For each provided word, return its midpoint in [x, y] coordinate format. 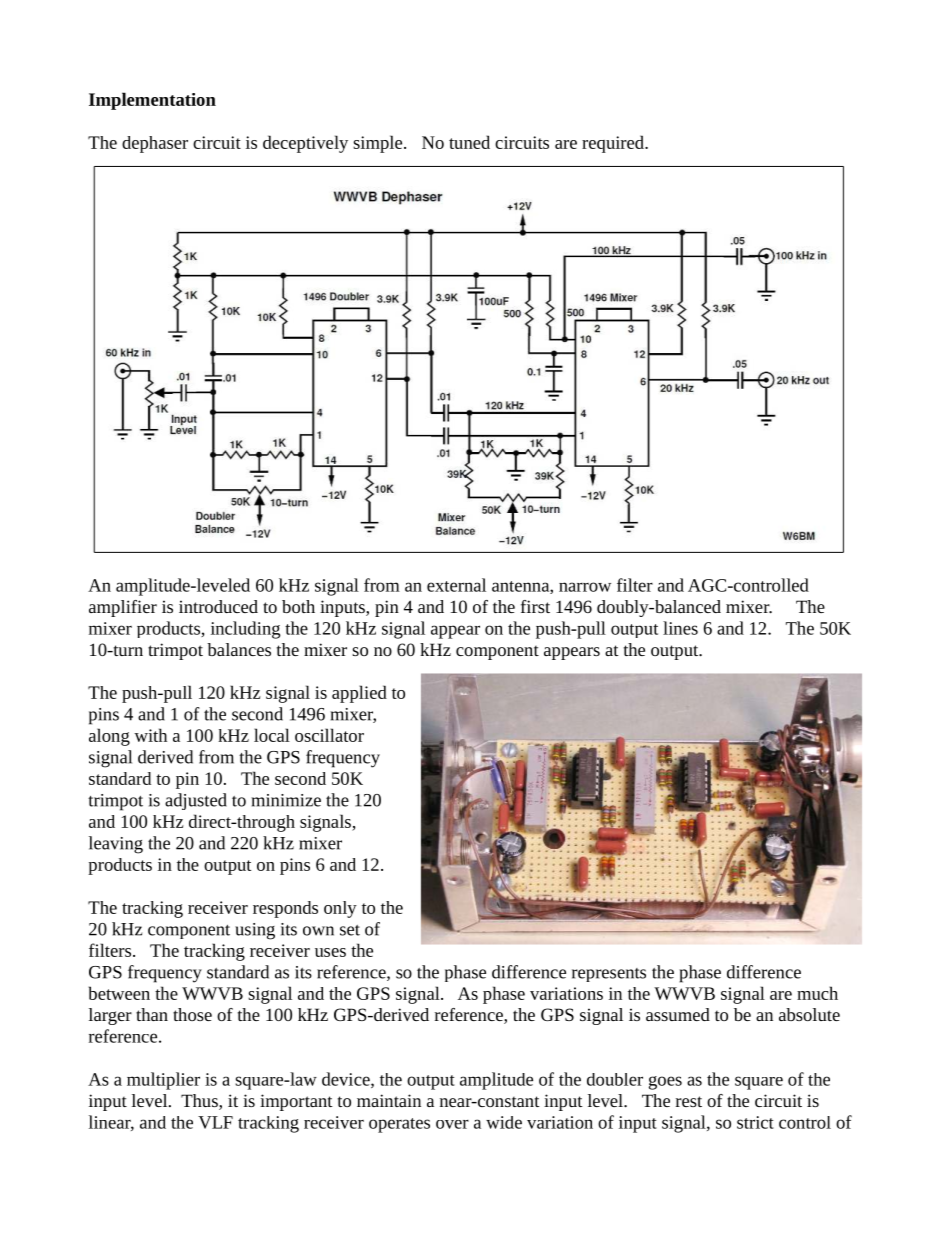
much [817, 993]
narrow [585, 587]
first [535, 606]
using [255, 931]
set [350, 930]
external [456, 585]
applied [359, 694]
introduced [218, 606]
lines [680, 628]
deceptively [305, 144]
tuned [469, 142]
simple [379, 144]
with [150, 735]
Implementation [152, 101]
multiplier [163, 1081]
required [614, 144]
